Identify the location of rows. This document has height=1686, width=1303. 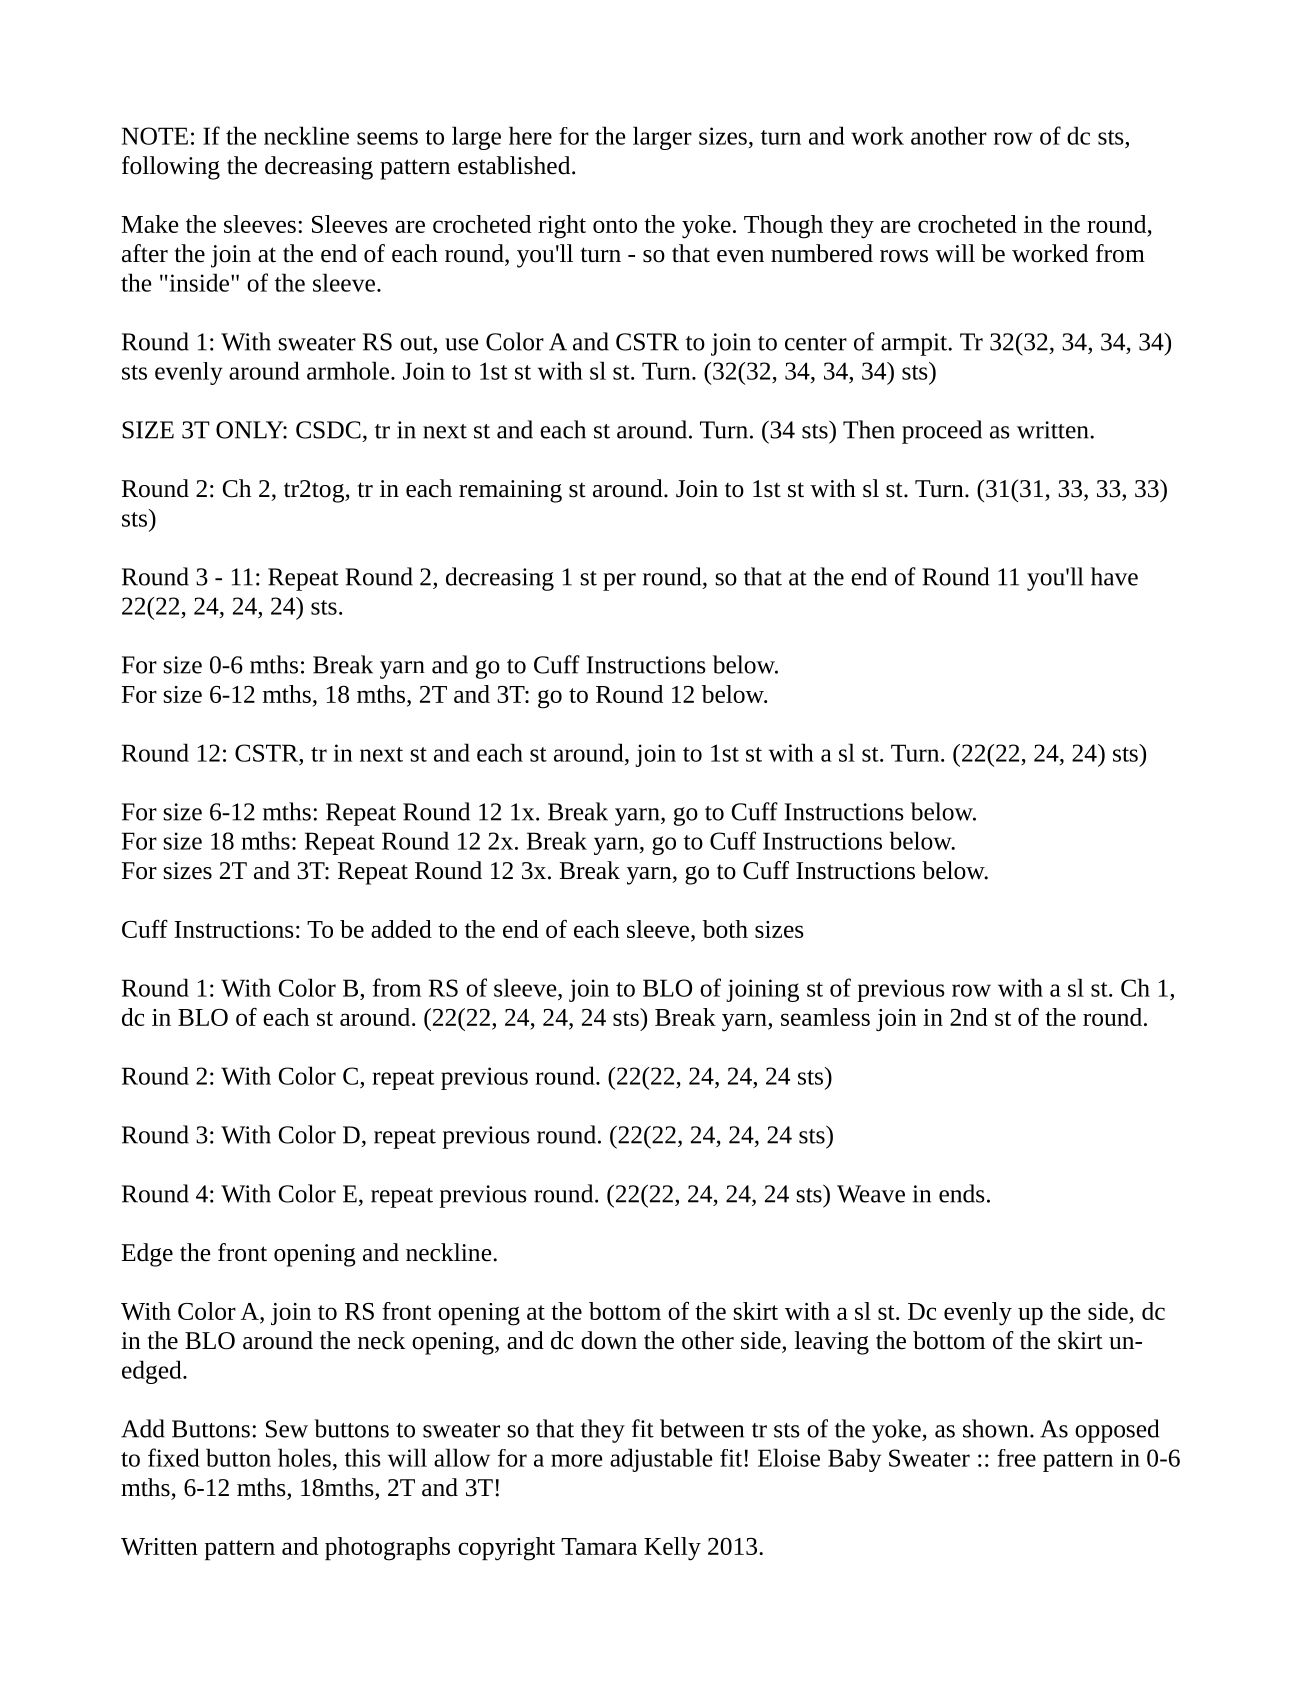
(904, 256).
